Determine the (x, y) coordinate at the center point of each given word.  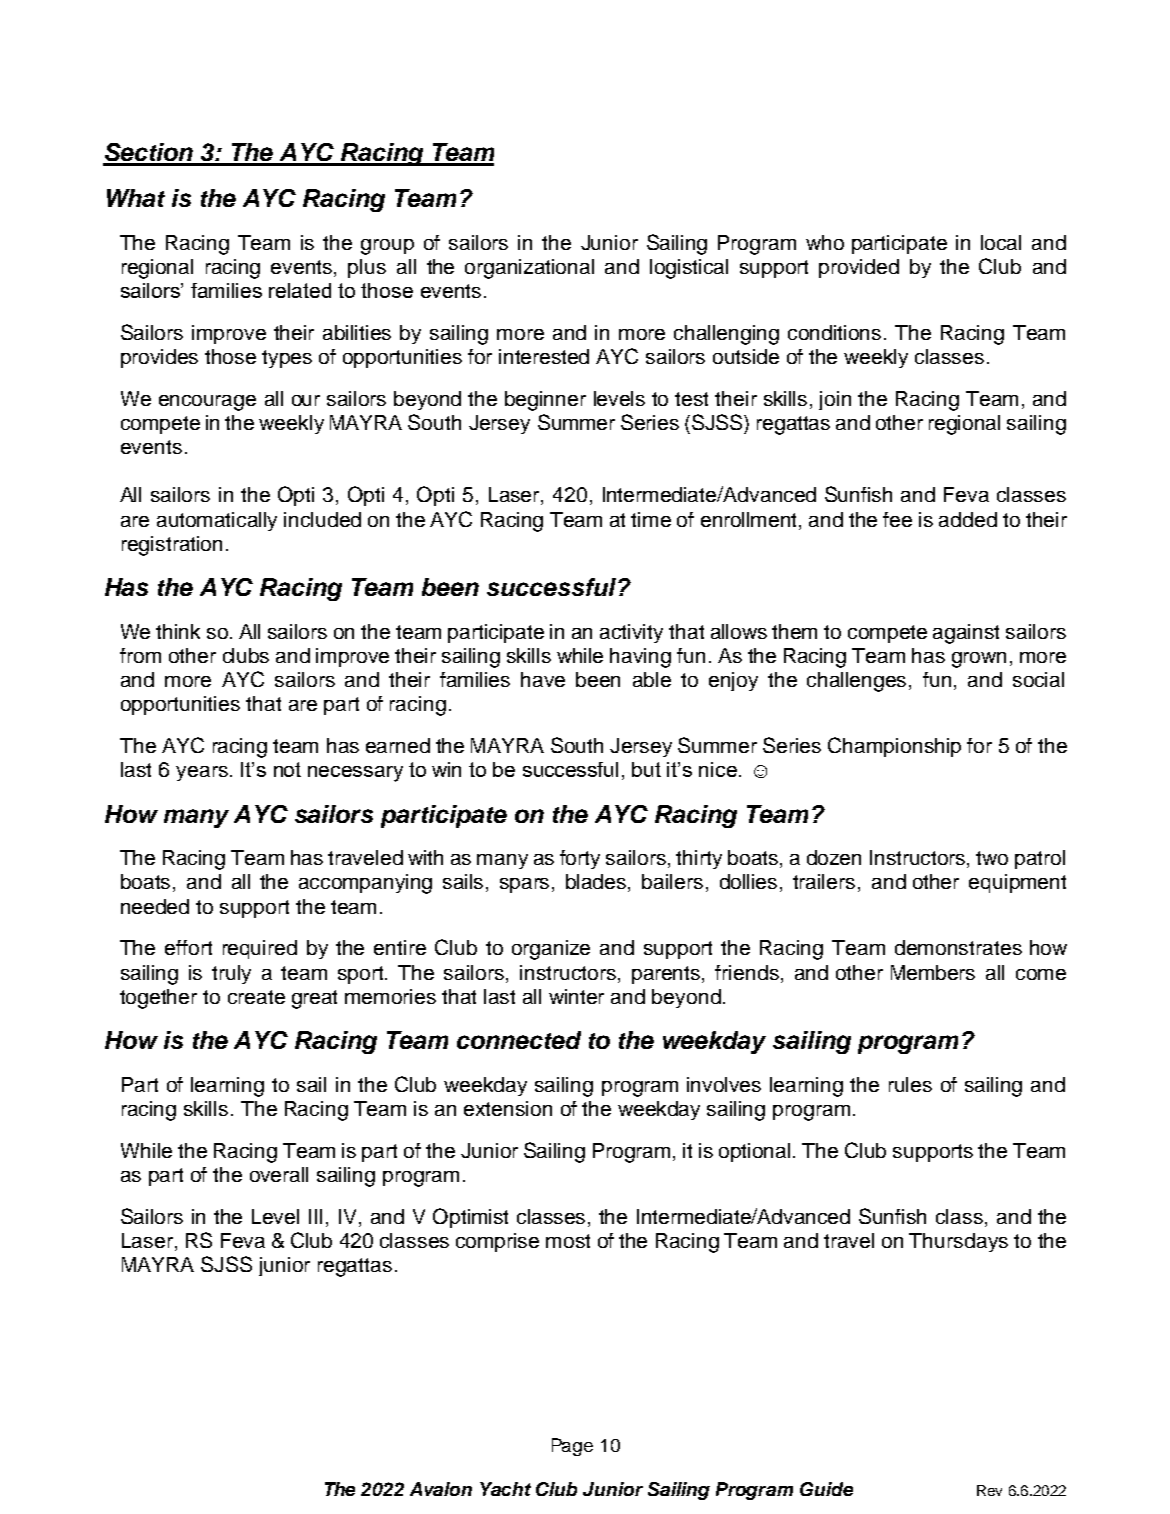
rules (910, 1084)
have (543, 679)
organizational (529, 269)
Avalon (441, 1489)
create (256, 997)
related (300, 290)
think (178, 631)
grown (979, 660)
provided (859, 268)
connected (519, 1040)
